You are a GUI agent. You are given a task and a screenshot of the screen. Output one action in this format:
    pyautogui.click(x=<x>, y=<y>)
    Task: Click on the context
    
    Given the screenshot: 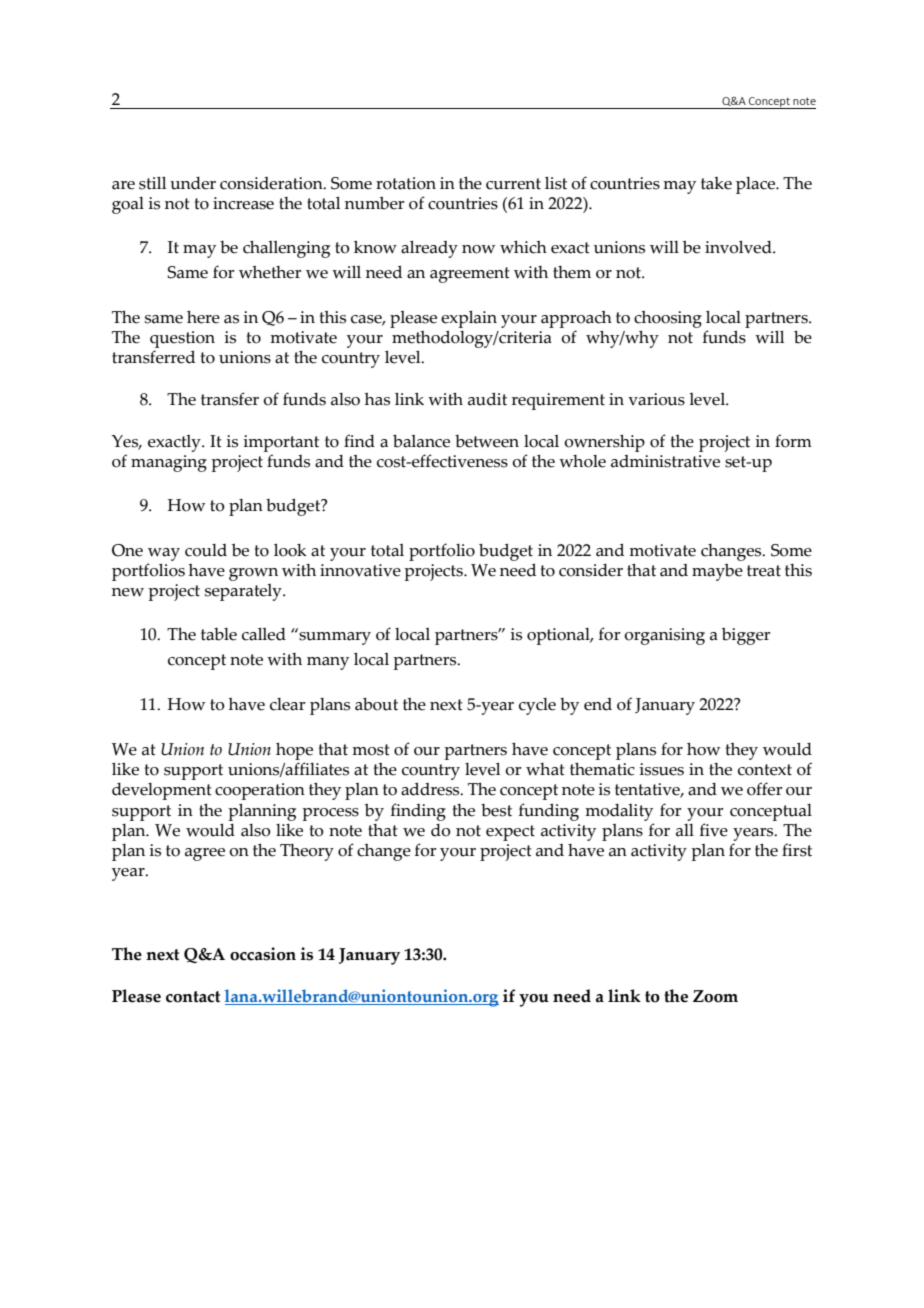 What is the action you would take?
    pyautogui.click(x=765, y=770)
